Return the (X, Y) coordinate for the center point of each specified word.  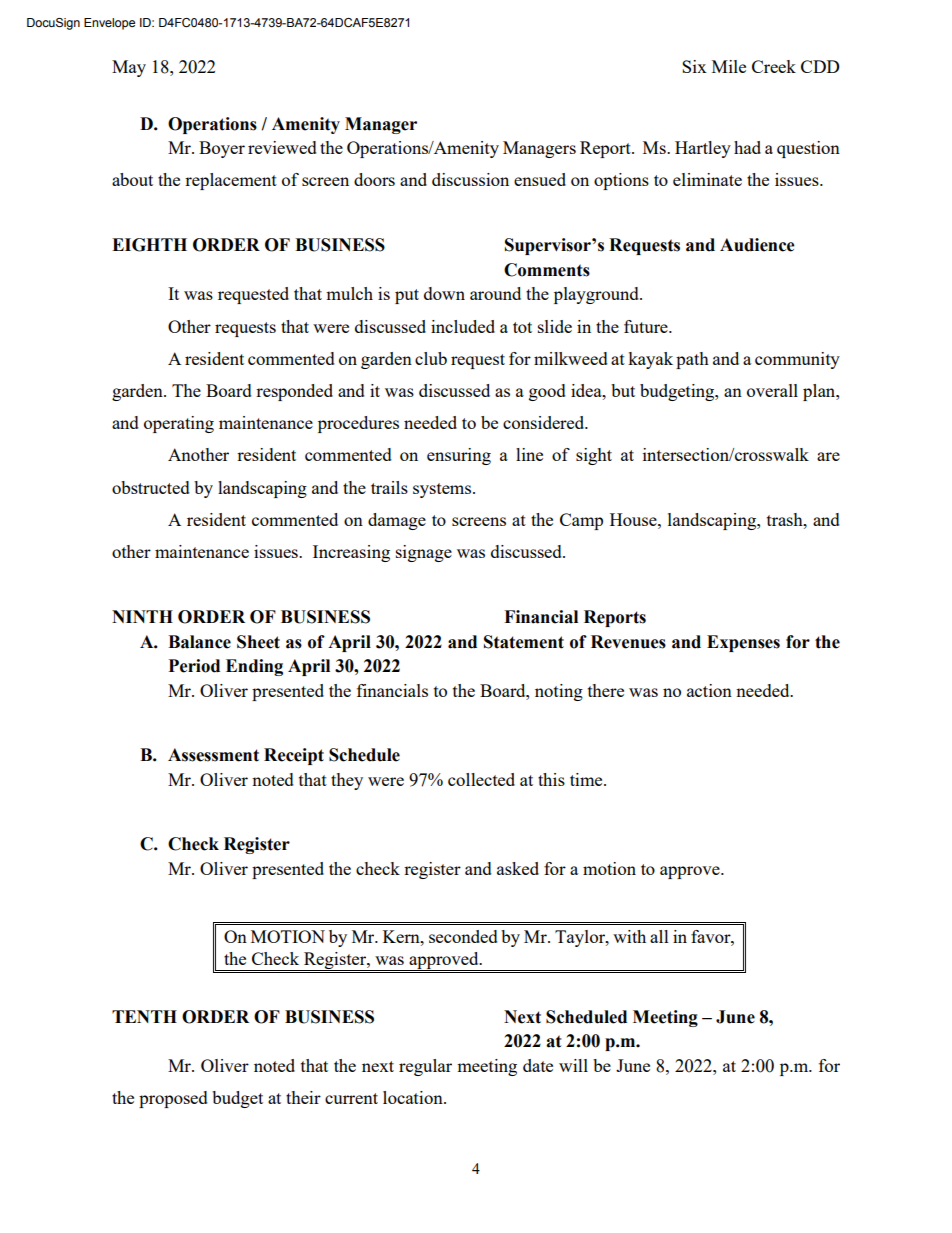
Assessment (213, 755)
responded (294, 392)
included (463, 326)
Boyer (222, 149)
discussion (470, 179)
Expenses (743, 643)
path (692, 360)
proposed (173, 1099)
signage (424, 553)
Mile (729, 66)
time (587, 779)
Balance (199, 642)
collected (481, 779)
